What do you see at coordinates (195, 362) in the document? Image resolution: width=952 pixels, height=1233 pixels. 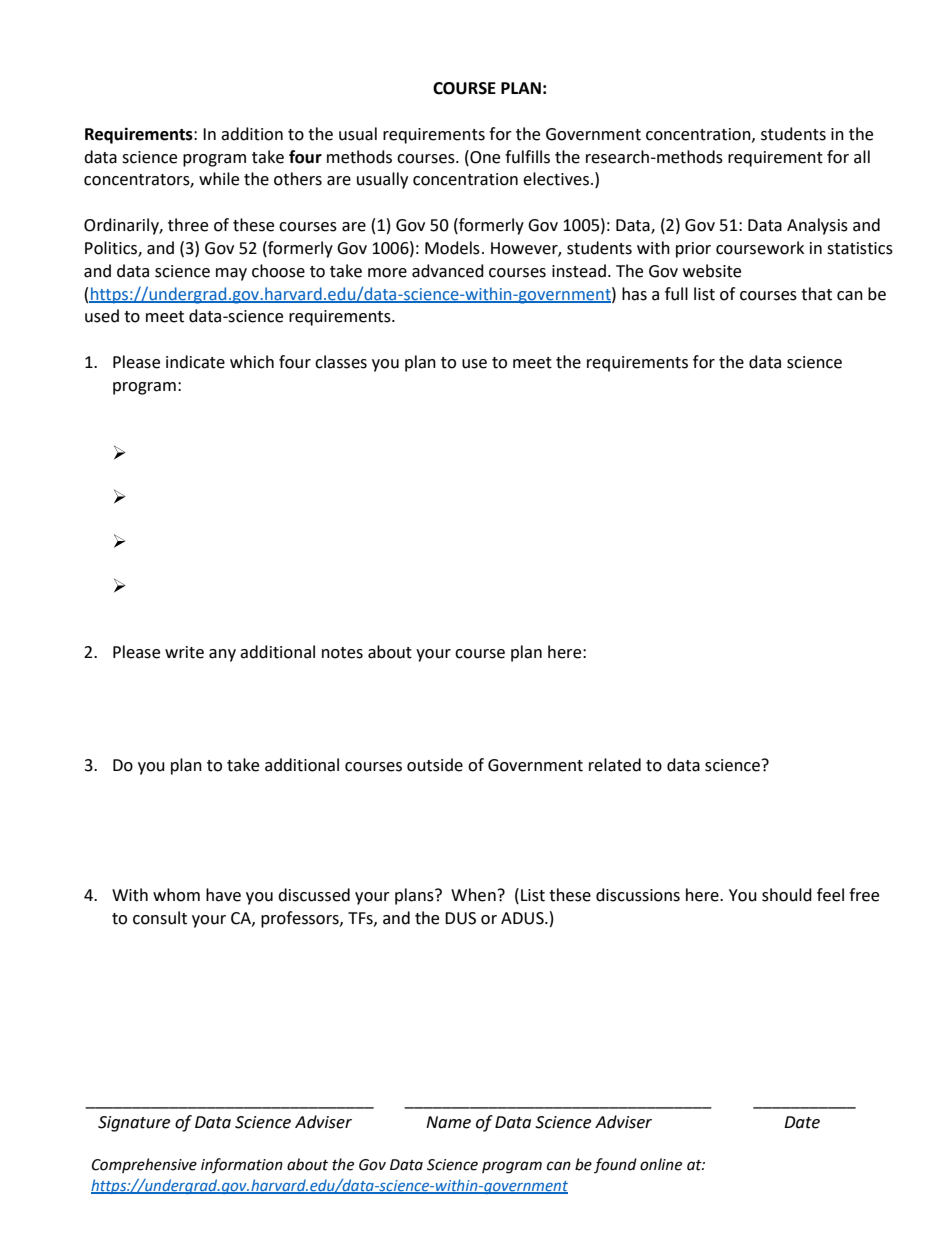 I see `indicate` at bounding box center [195, 362].
